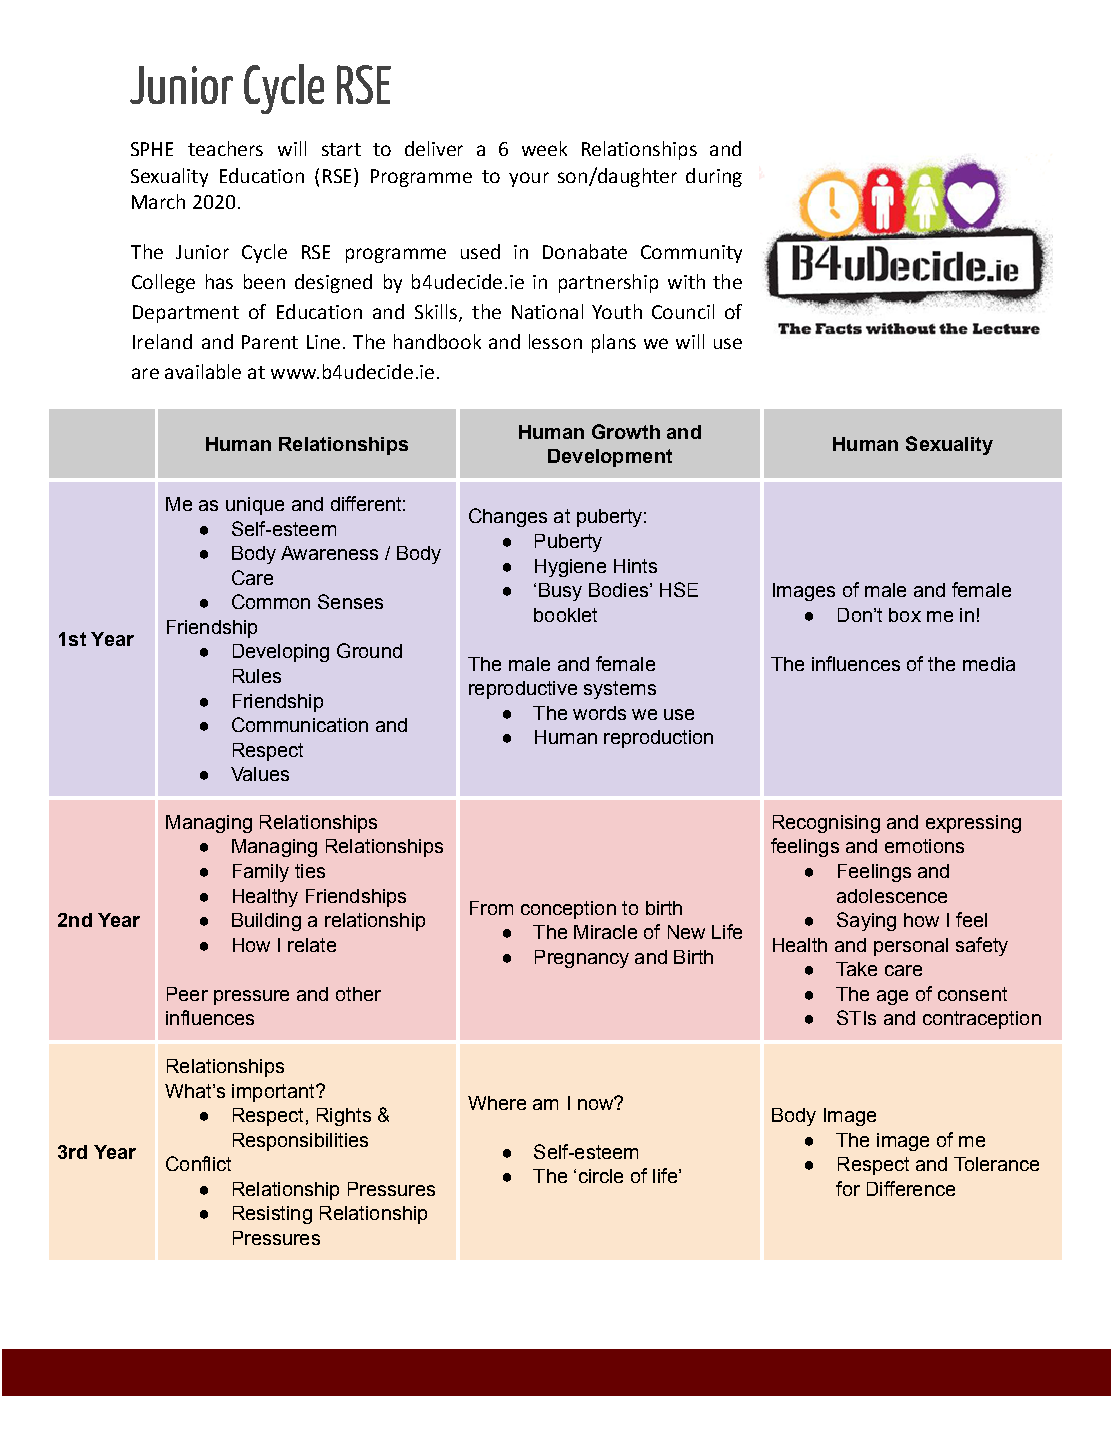  Describe the element at coordinates (620, 690) in the image. I see `systems` at that location.
